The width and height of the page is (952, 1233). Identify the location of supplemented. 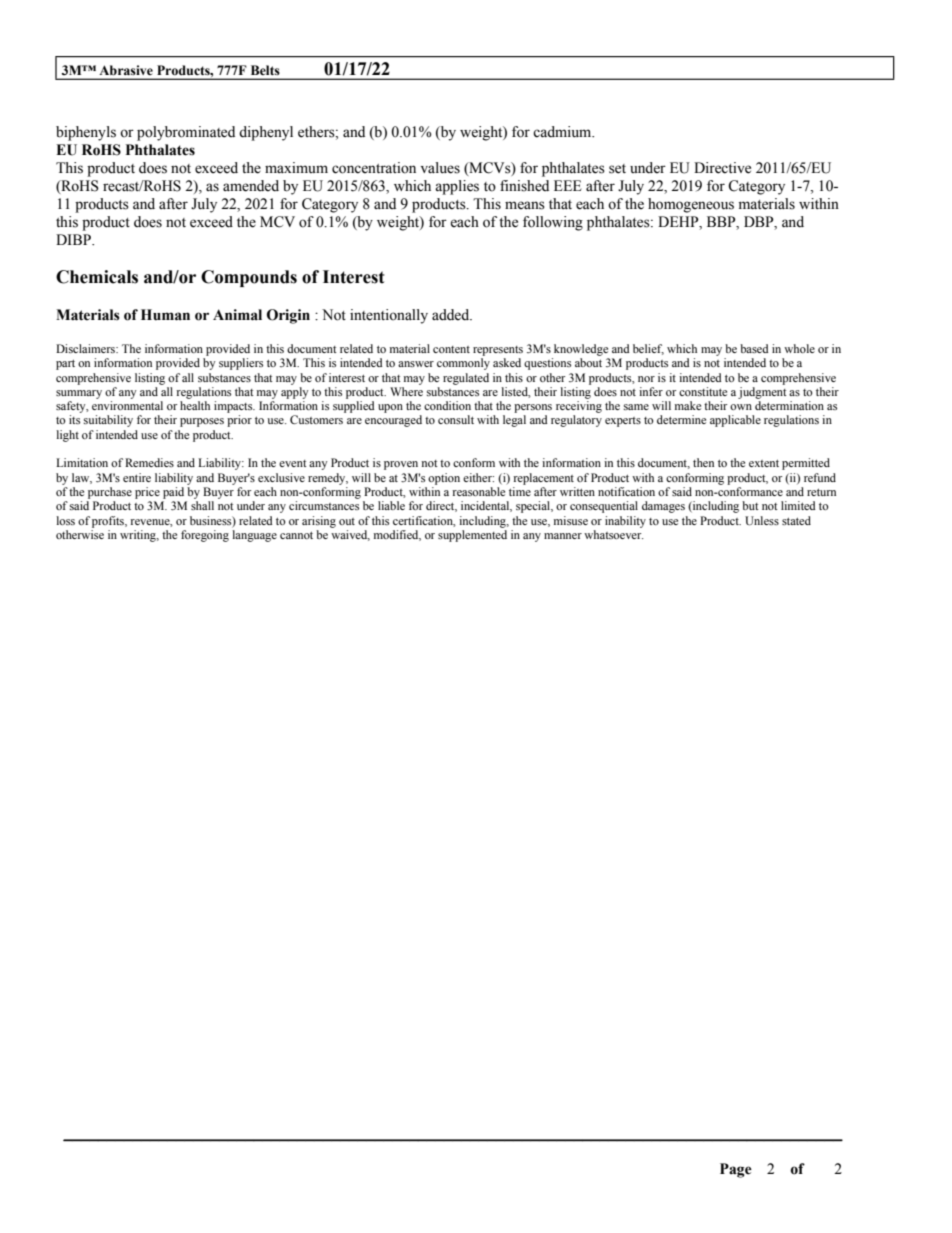
(472, 536).
